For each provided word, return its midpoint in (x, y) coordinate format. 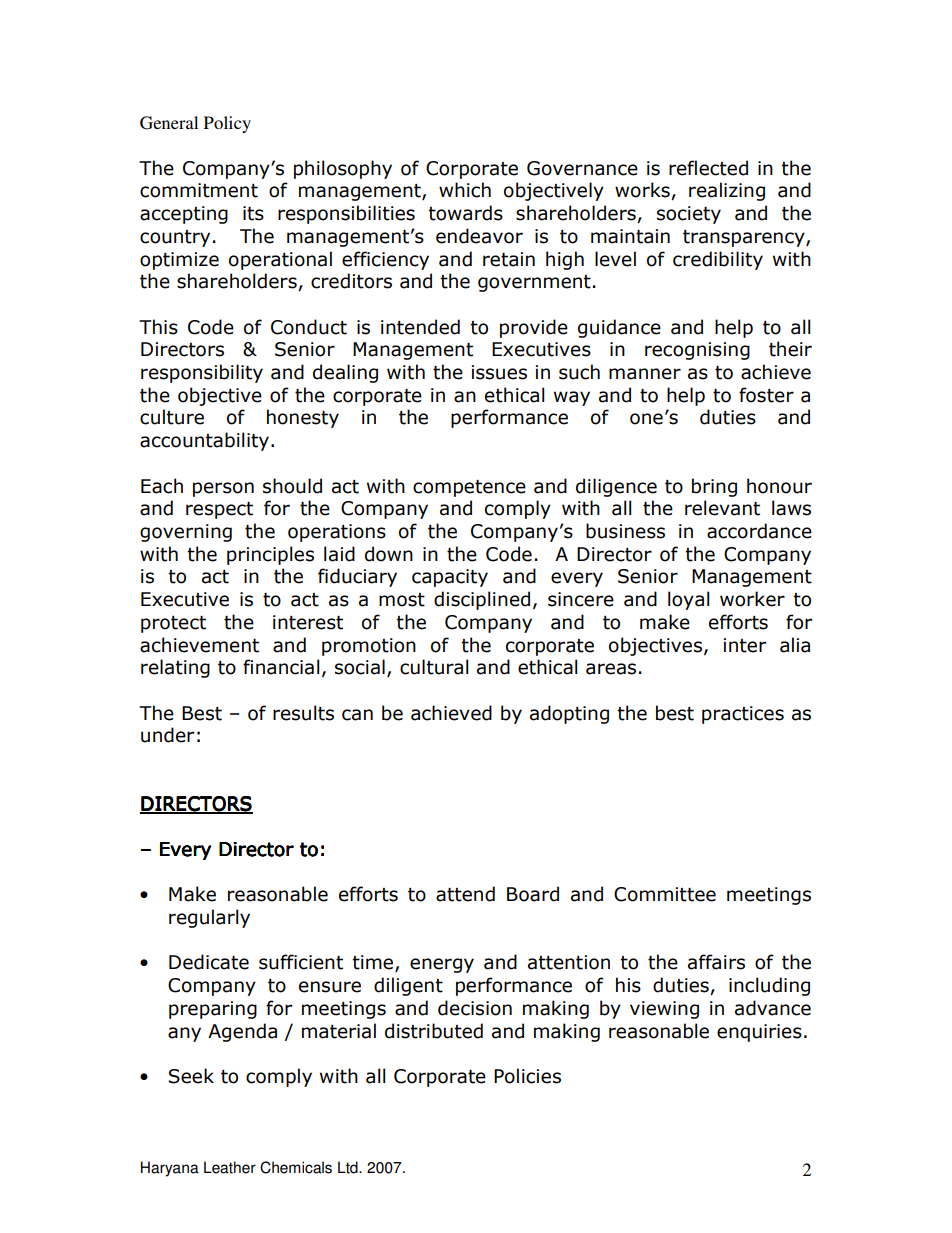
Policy (227, 124)
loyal (688, 600)
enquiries (759, 1033)
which (465, 190)
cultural (434, 667)
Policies (527, 1076)
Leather (230, 1167)
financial (281, 667)
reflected (708, 168)
